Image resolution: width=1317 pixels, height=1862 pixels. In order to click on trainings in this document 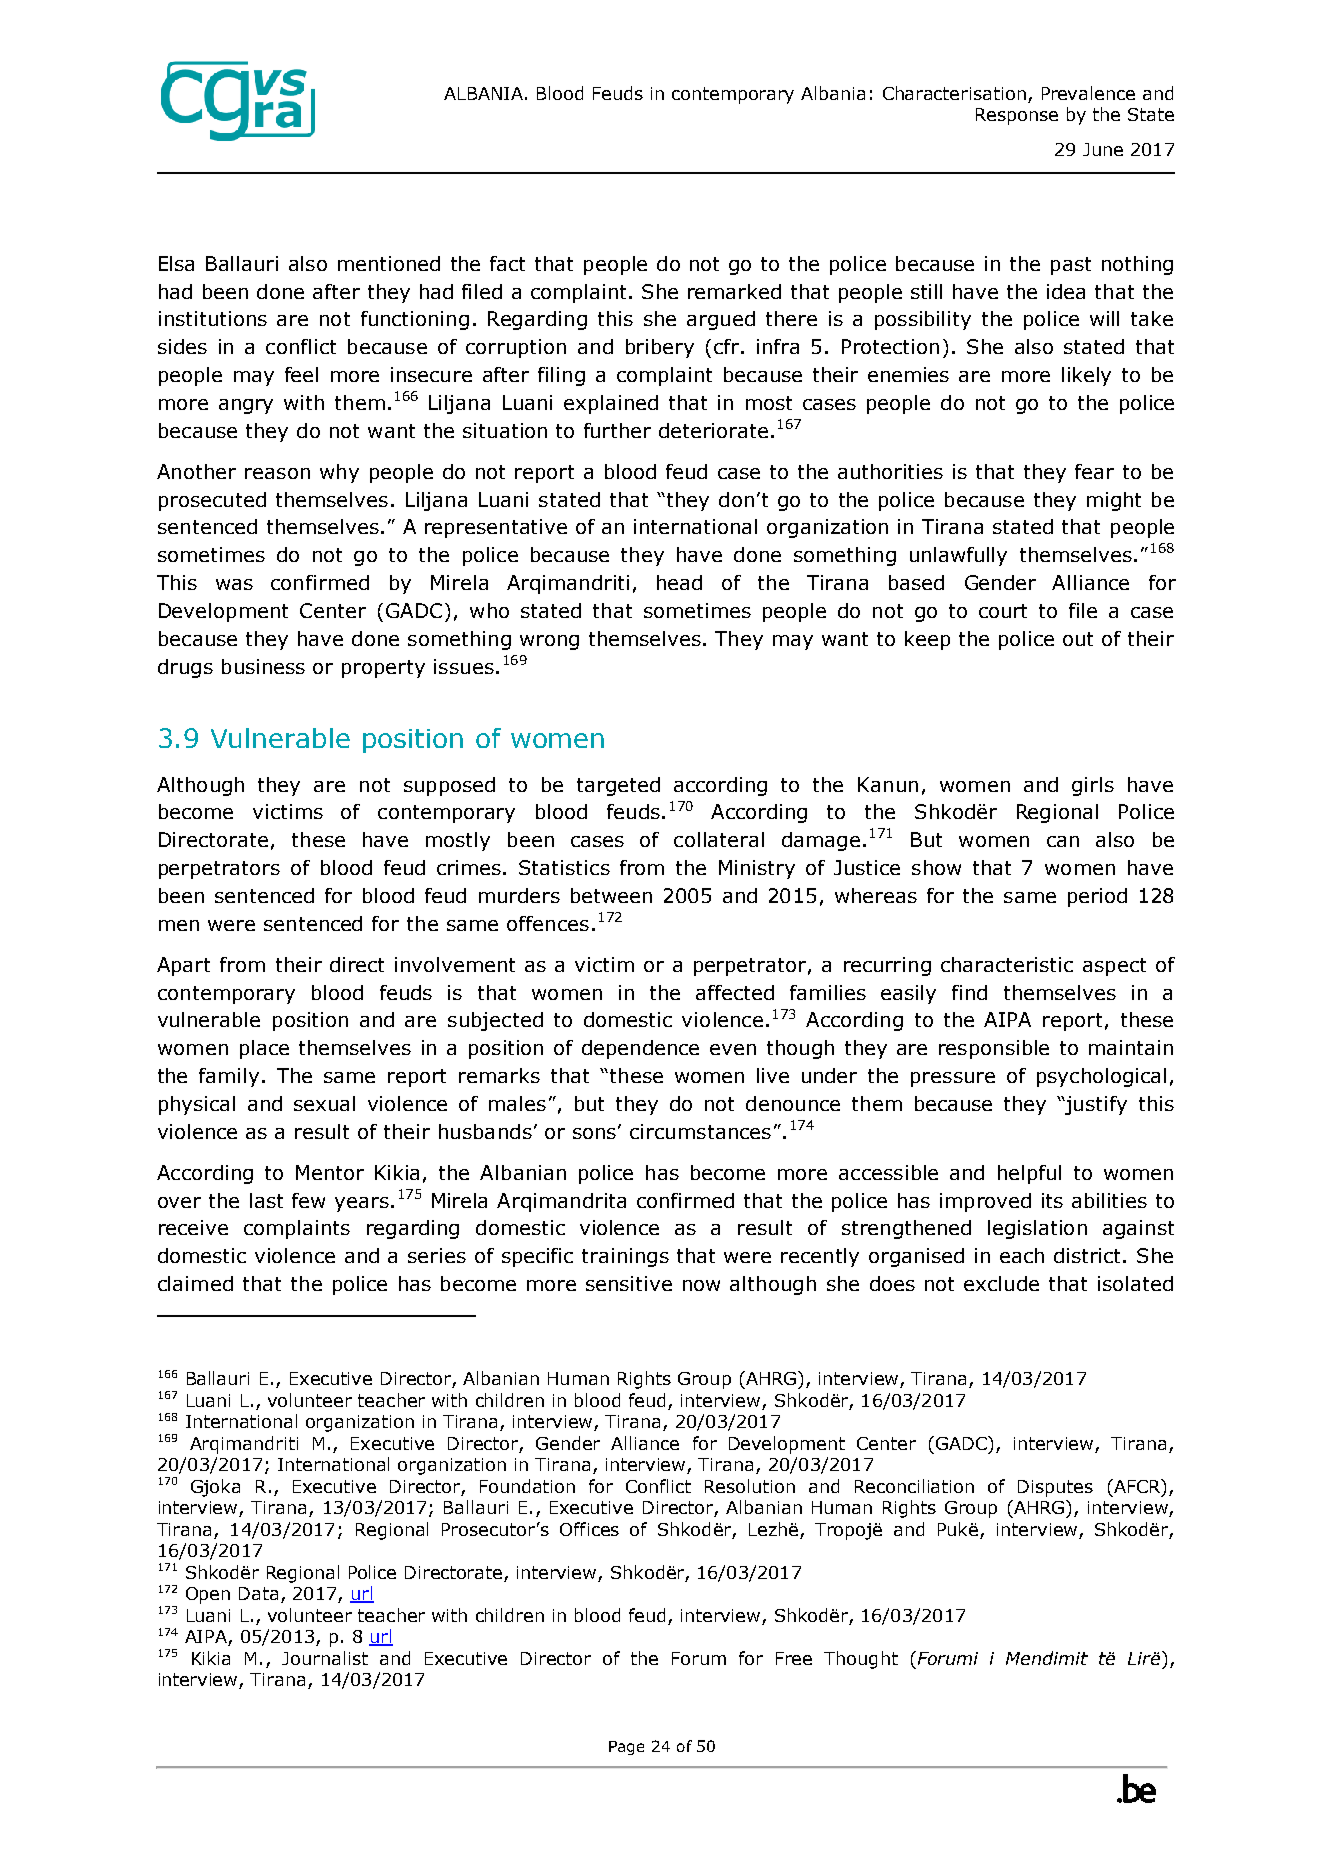, I will do `click(625, 1257)`.
